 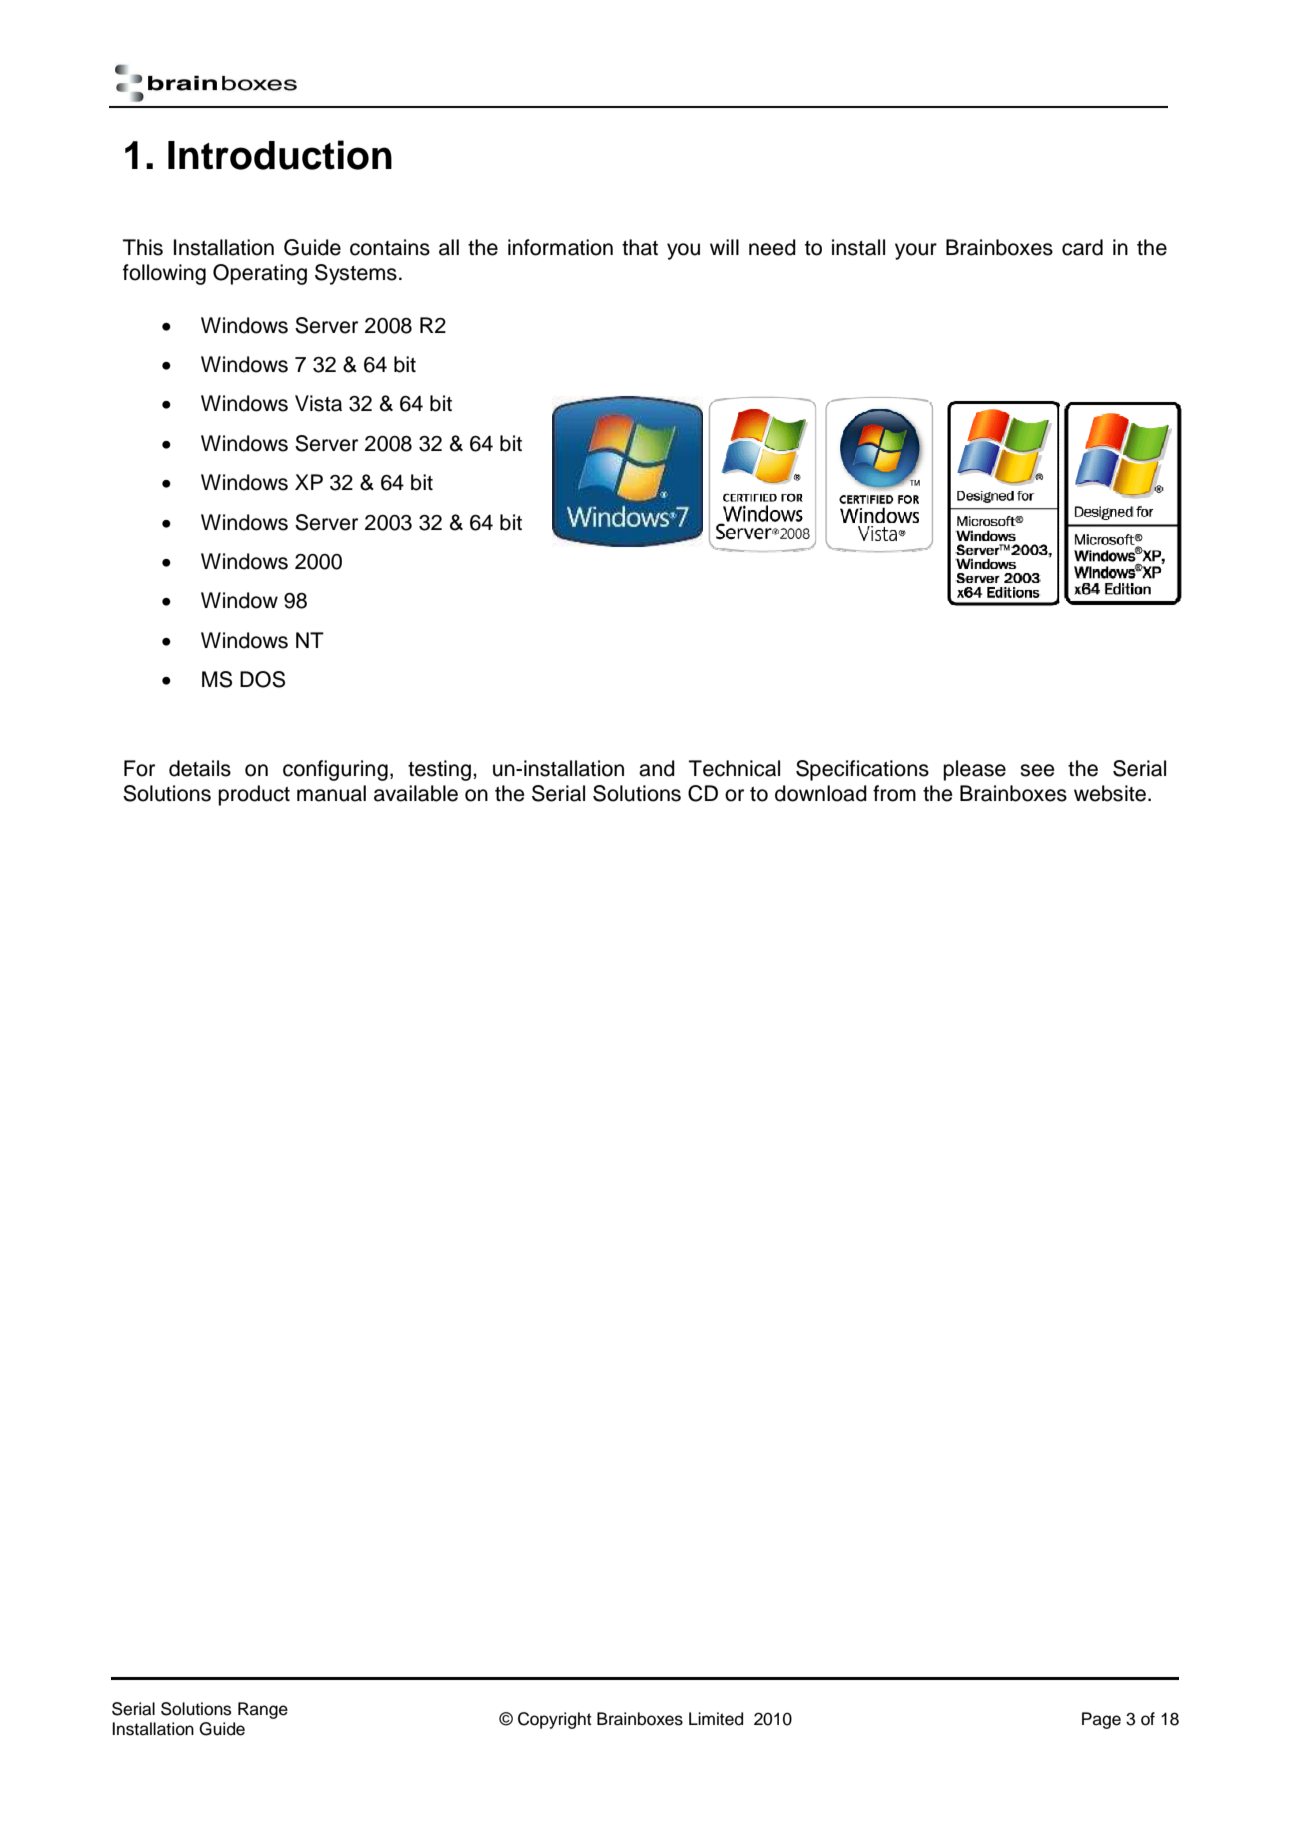 I want to click on Introduction, so click(x=280, y=155).
